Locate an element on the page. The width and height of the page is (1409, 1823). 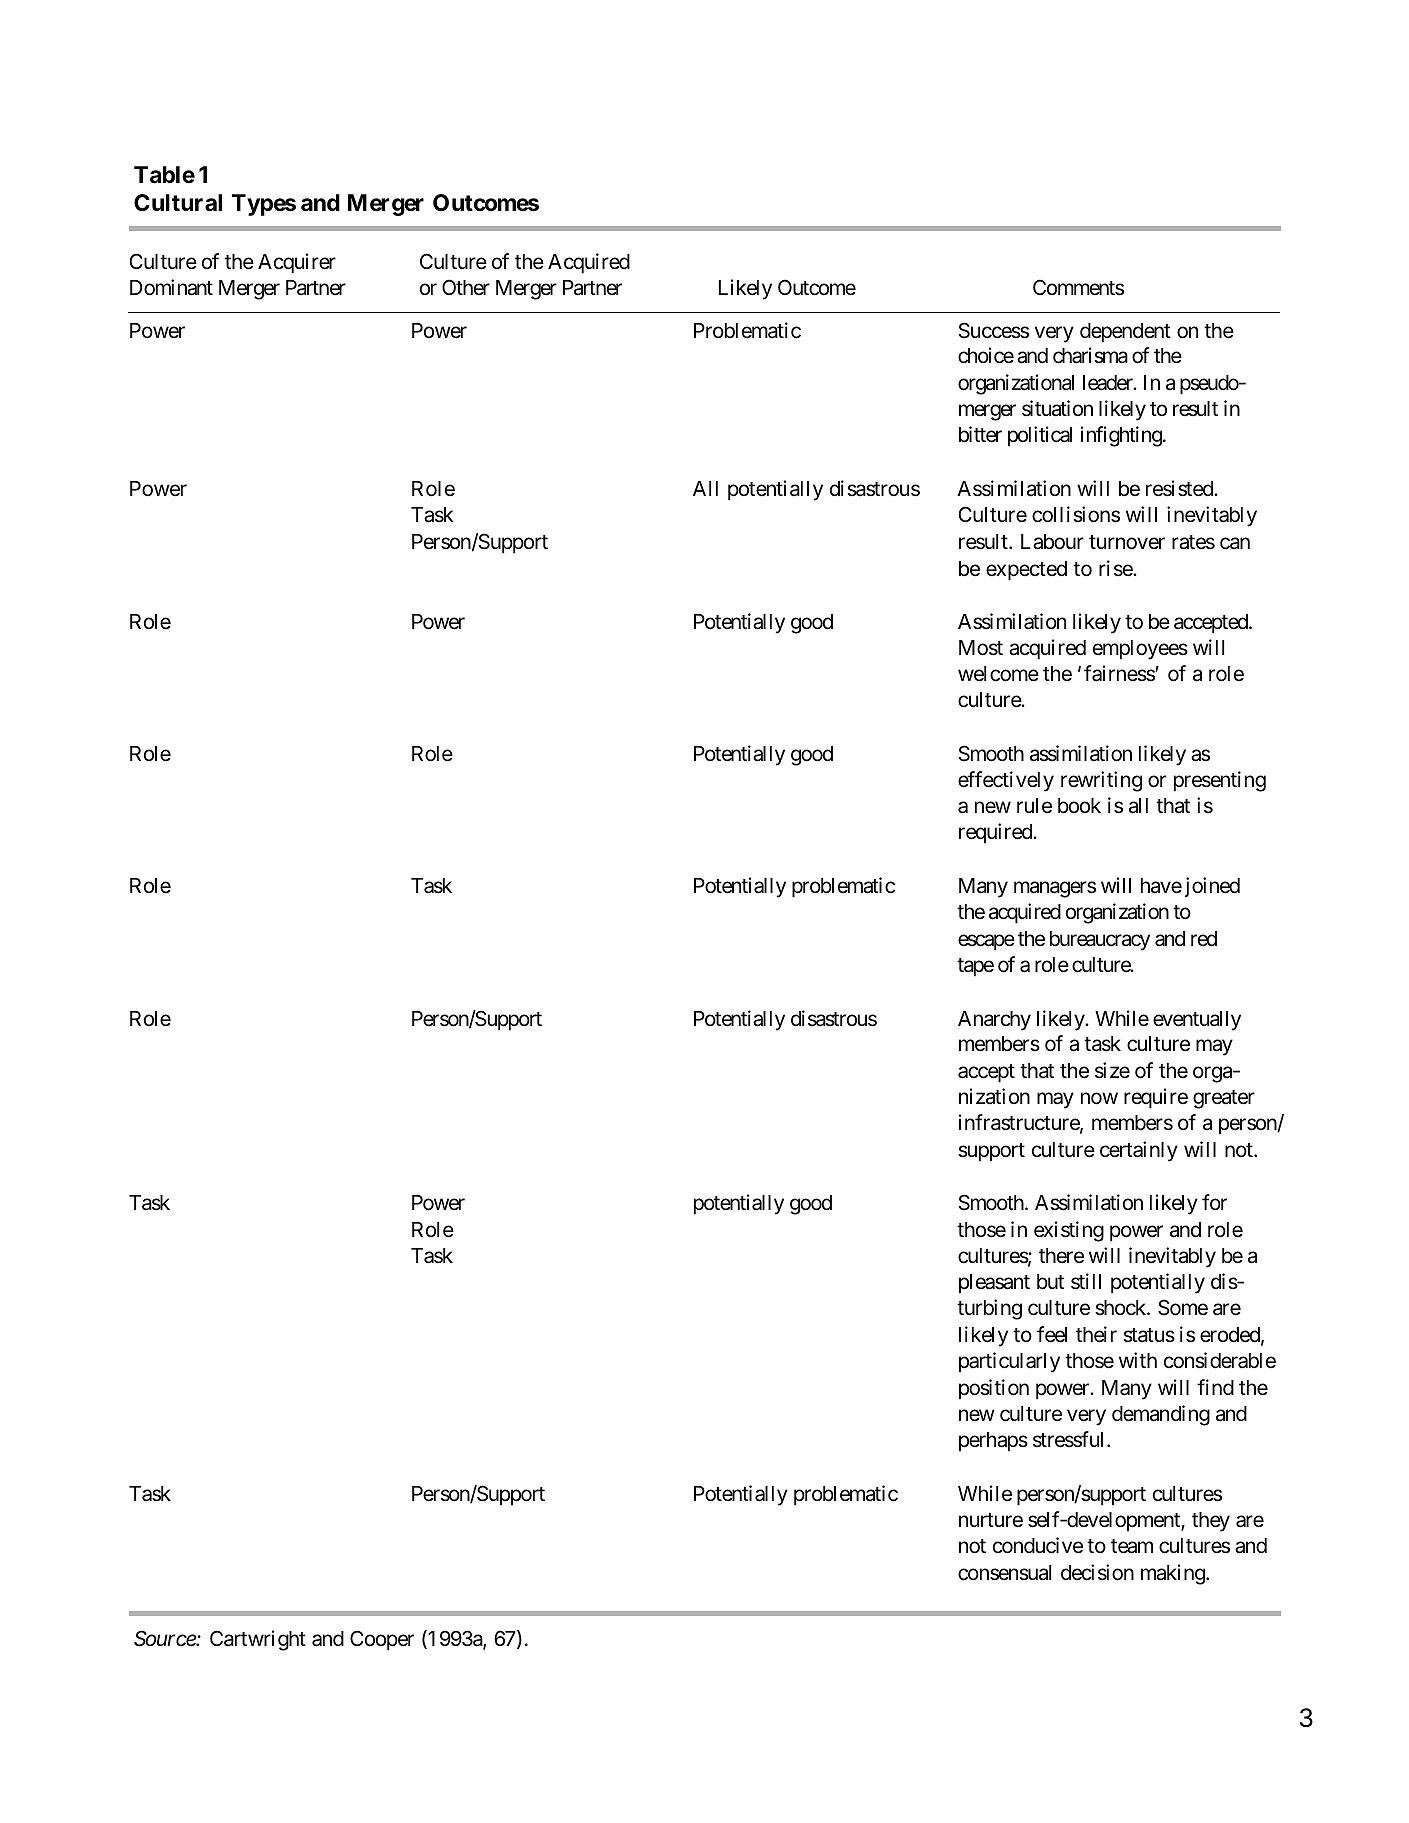
Cartwright is located at coordinates (258, 1640).
